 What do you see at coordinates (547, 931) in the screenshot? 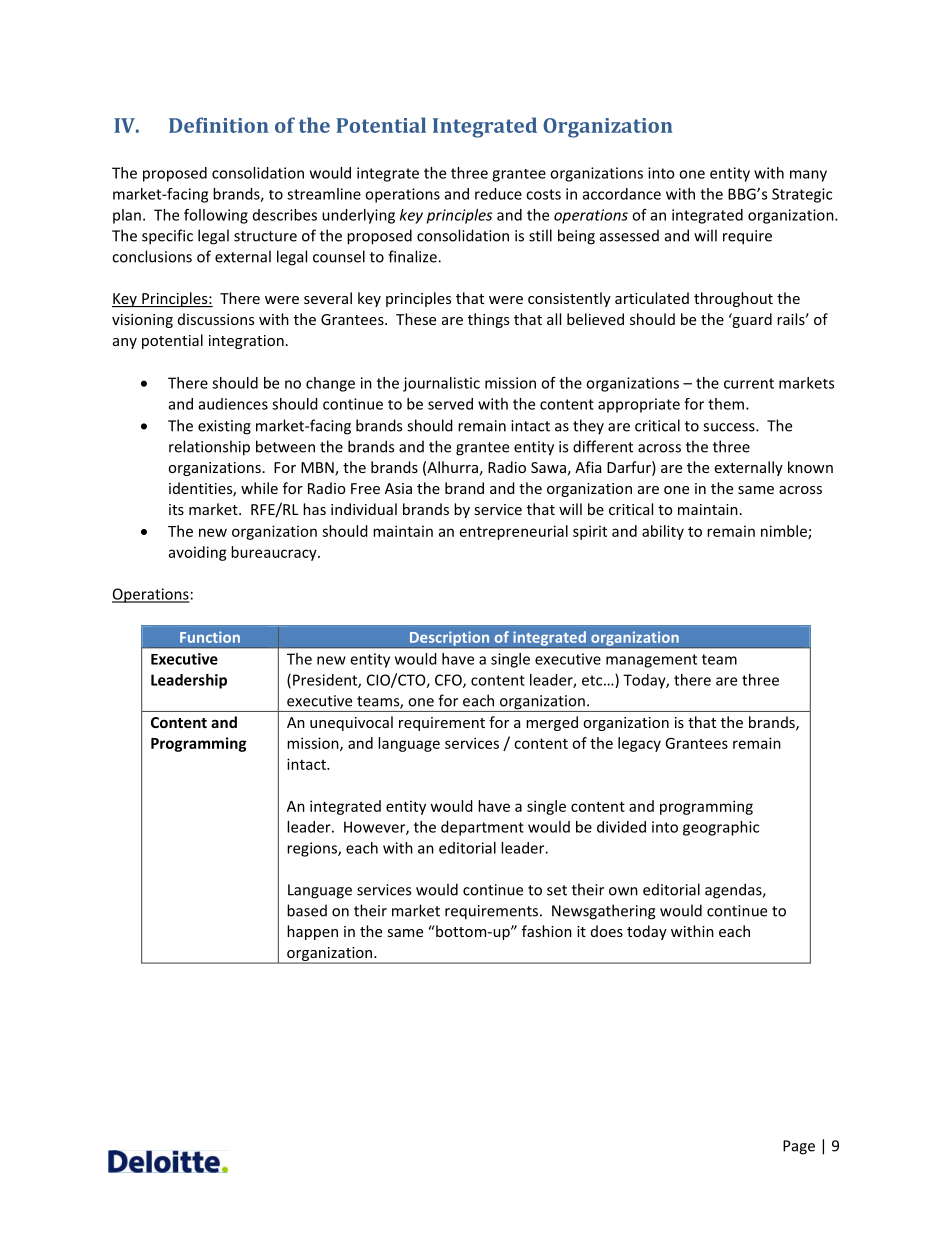
I see `fashion` at bounding box center [547, 931].
